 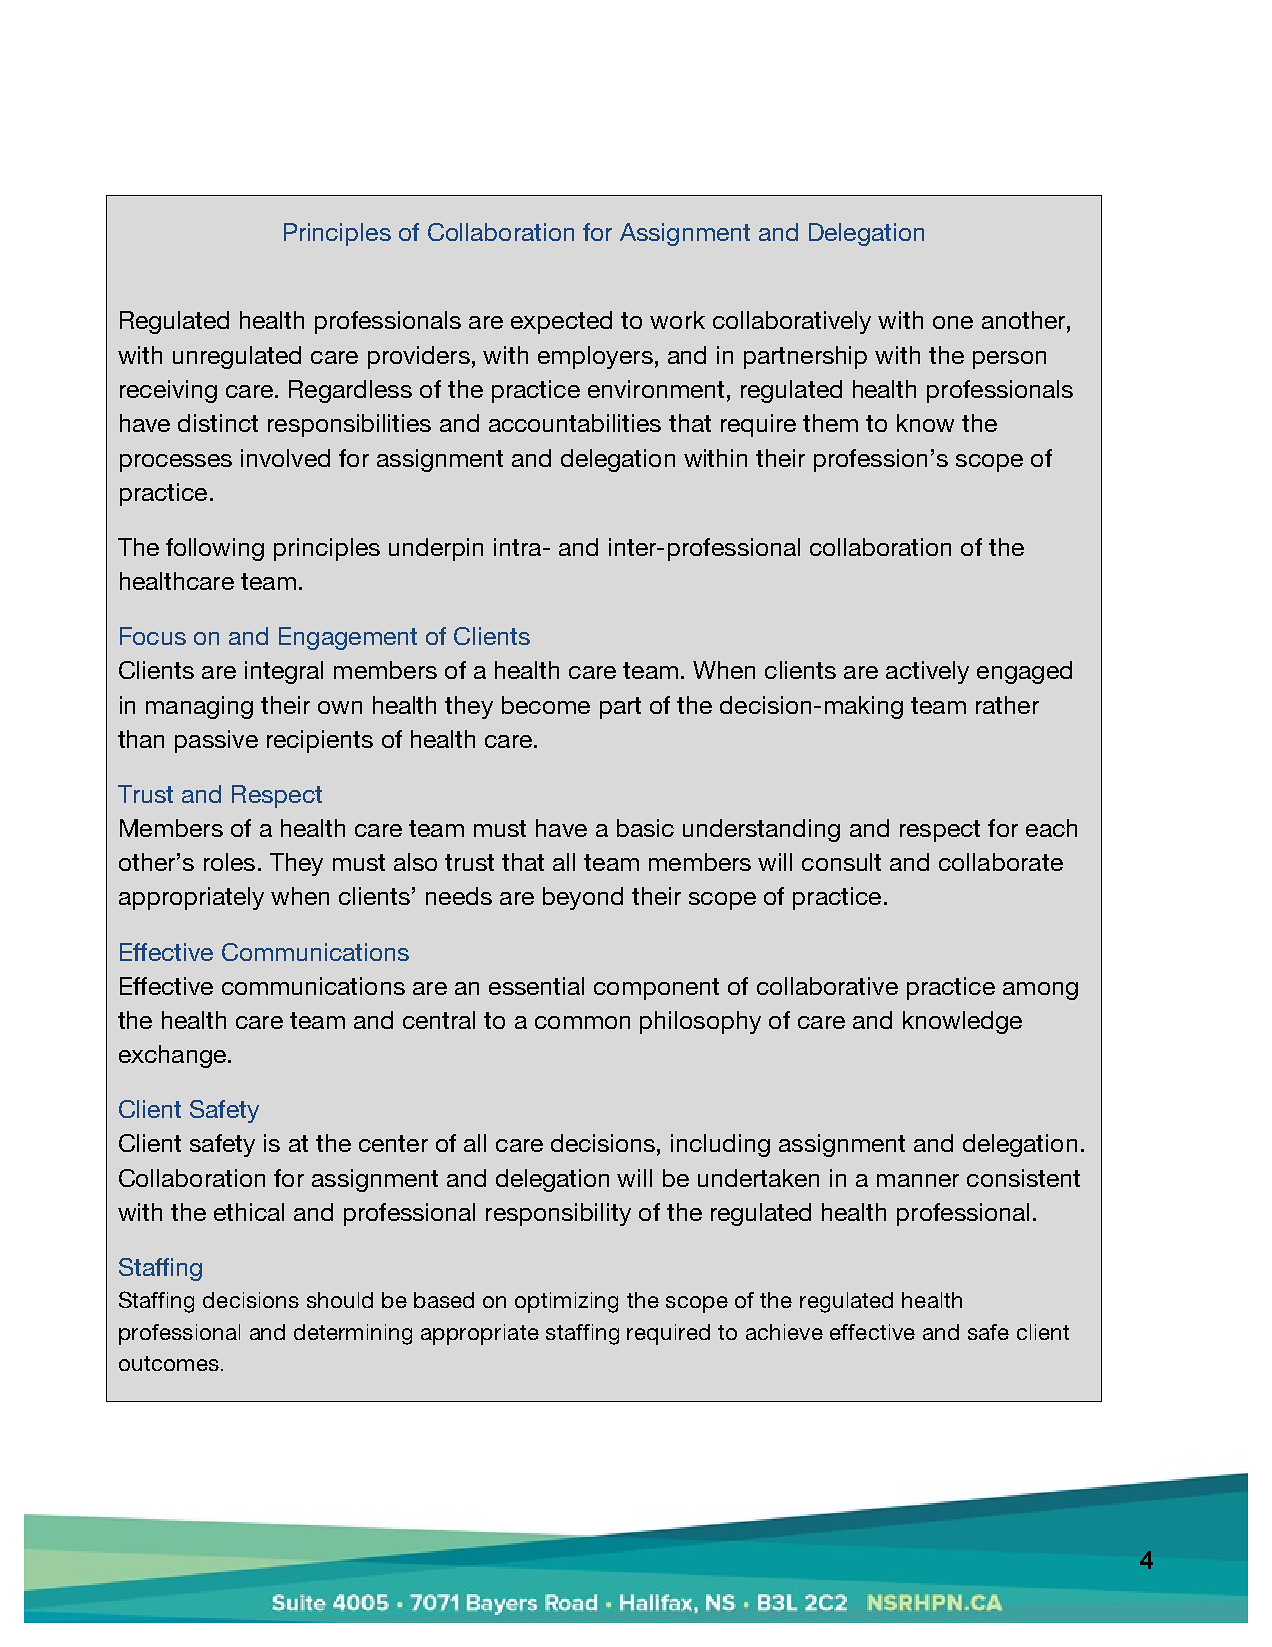 What do you see at coordinates (436, 549) in the document?
I see `underpin` at bounding box center [436, 549].
